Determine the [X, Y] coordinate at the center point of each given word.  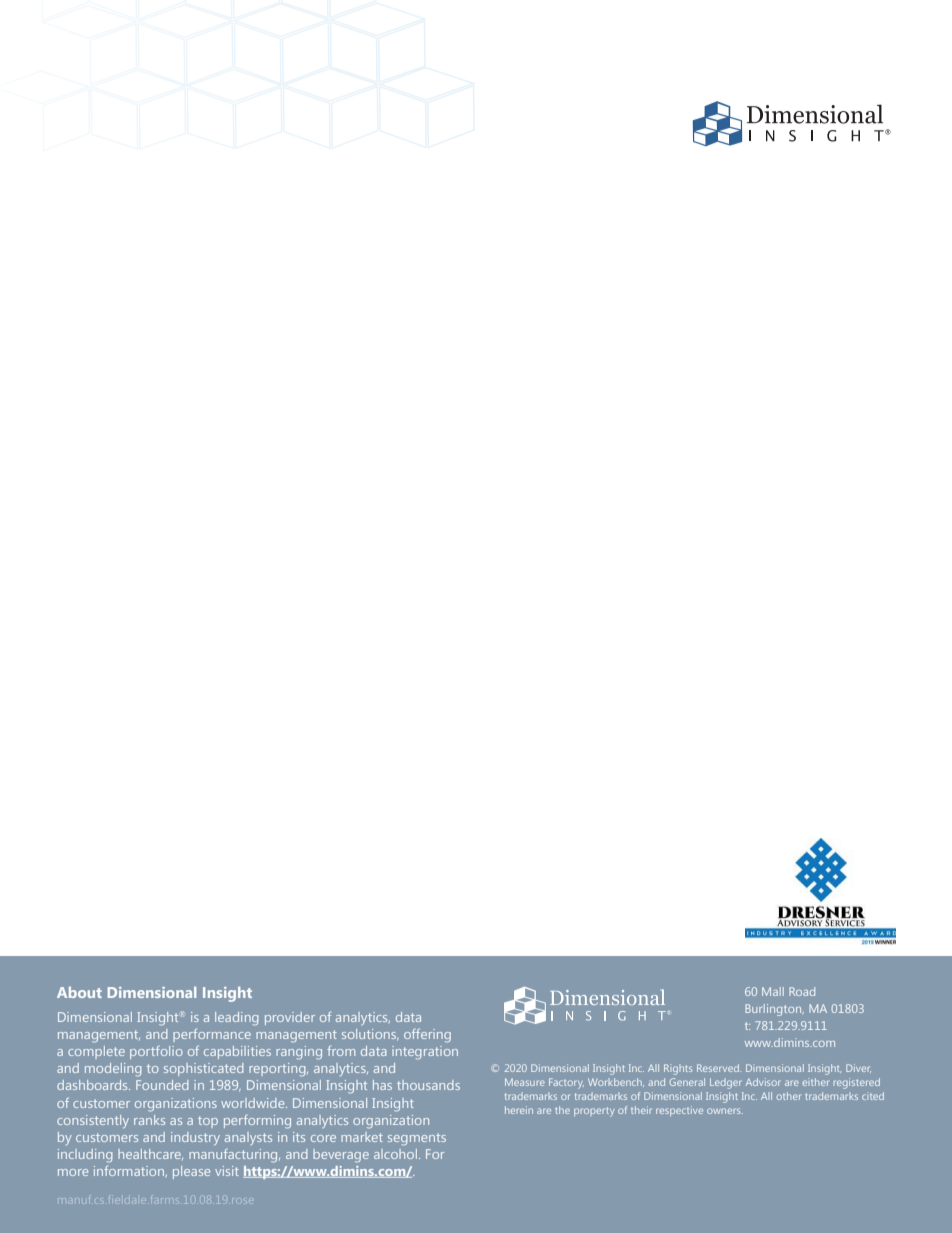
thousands [428, 1085]
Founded [162, 1085]
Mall [773, 991]
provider [290, 1018]
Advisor [763, 1082]
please [191, 1172]
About [79, 992]
